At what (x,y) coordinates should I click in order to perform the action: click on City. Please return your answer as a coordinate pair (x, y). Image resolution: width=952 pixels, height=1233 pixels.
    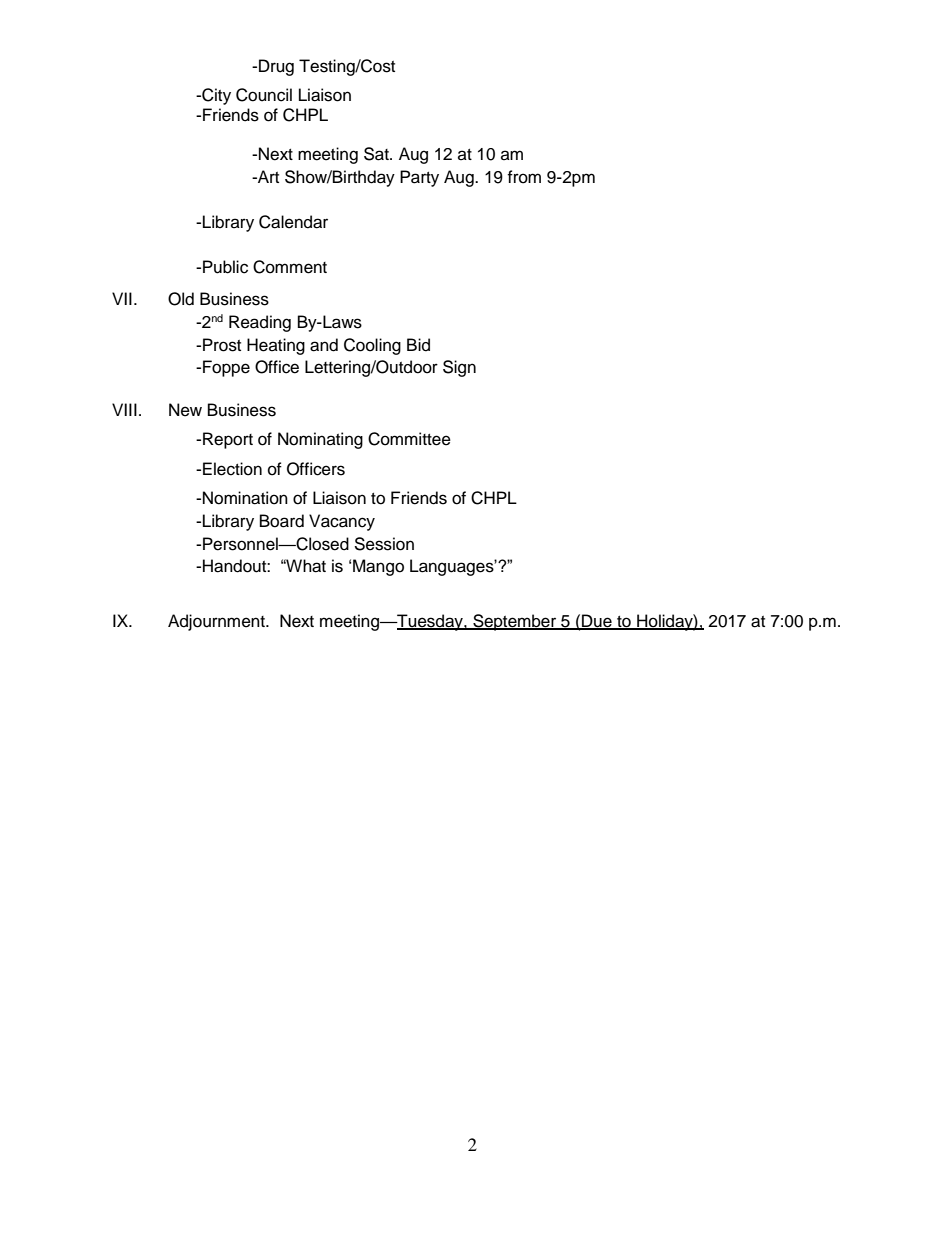
    Looking at the image, I should click on (215, 96).
